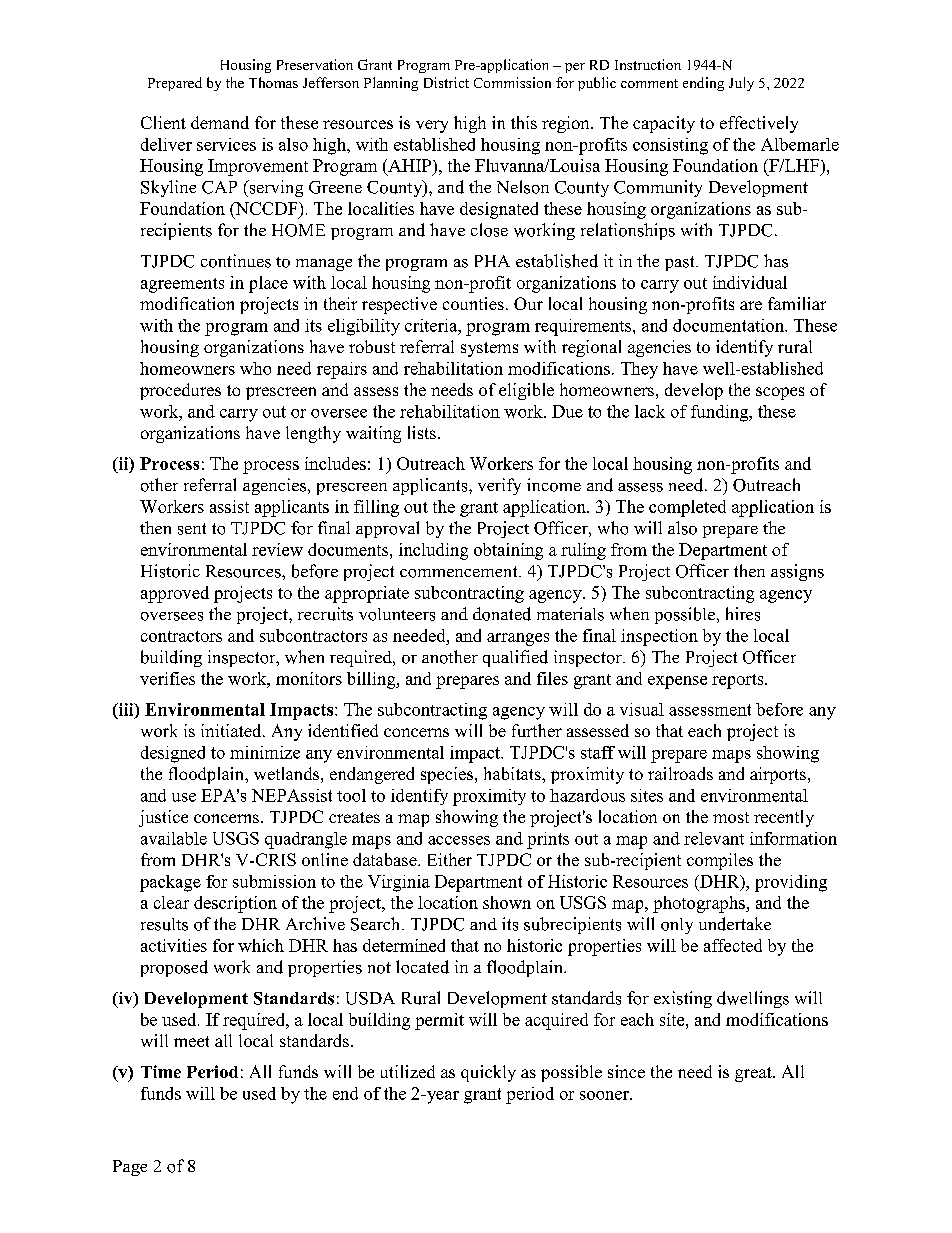  What do you see at coordinates (731, 817) in the document?
I see `most` at bounding box center [731, 817].
